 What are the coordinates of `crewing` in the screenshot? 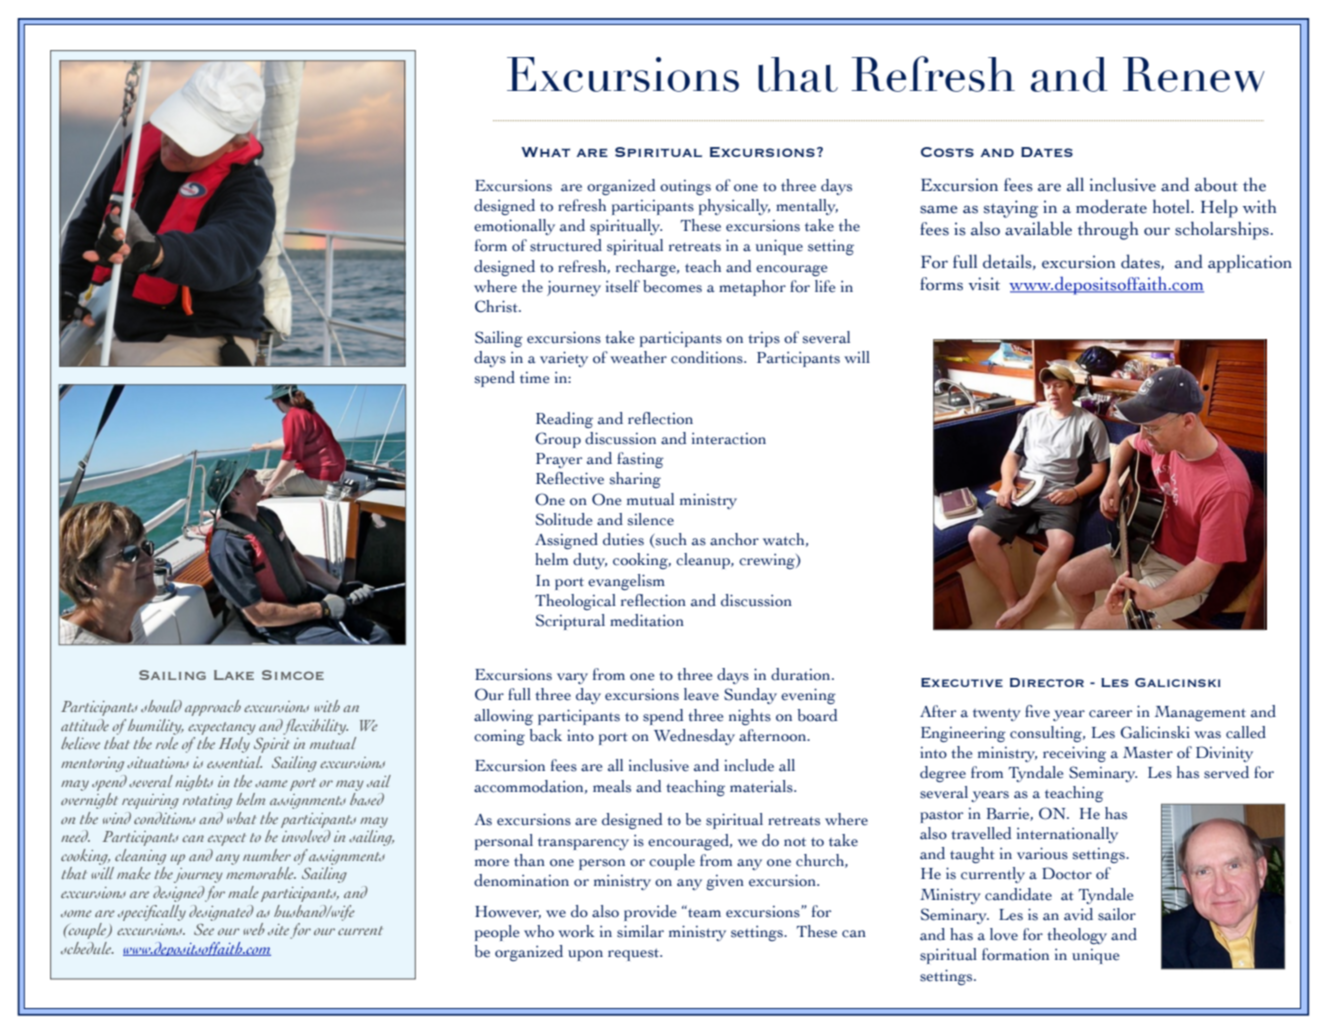 It's located at (768, 561).
